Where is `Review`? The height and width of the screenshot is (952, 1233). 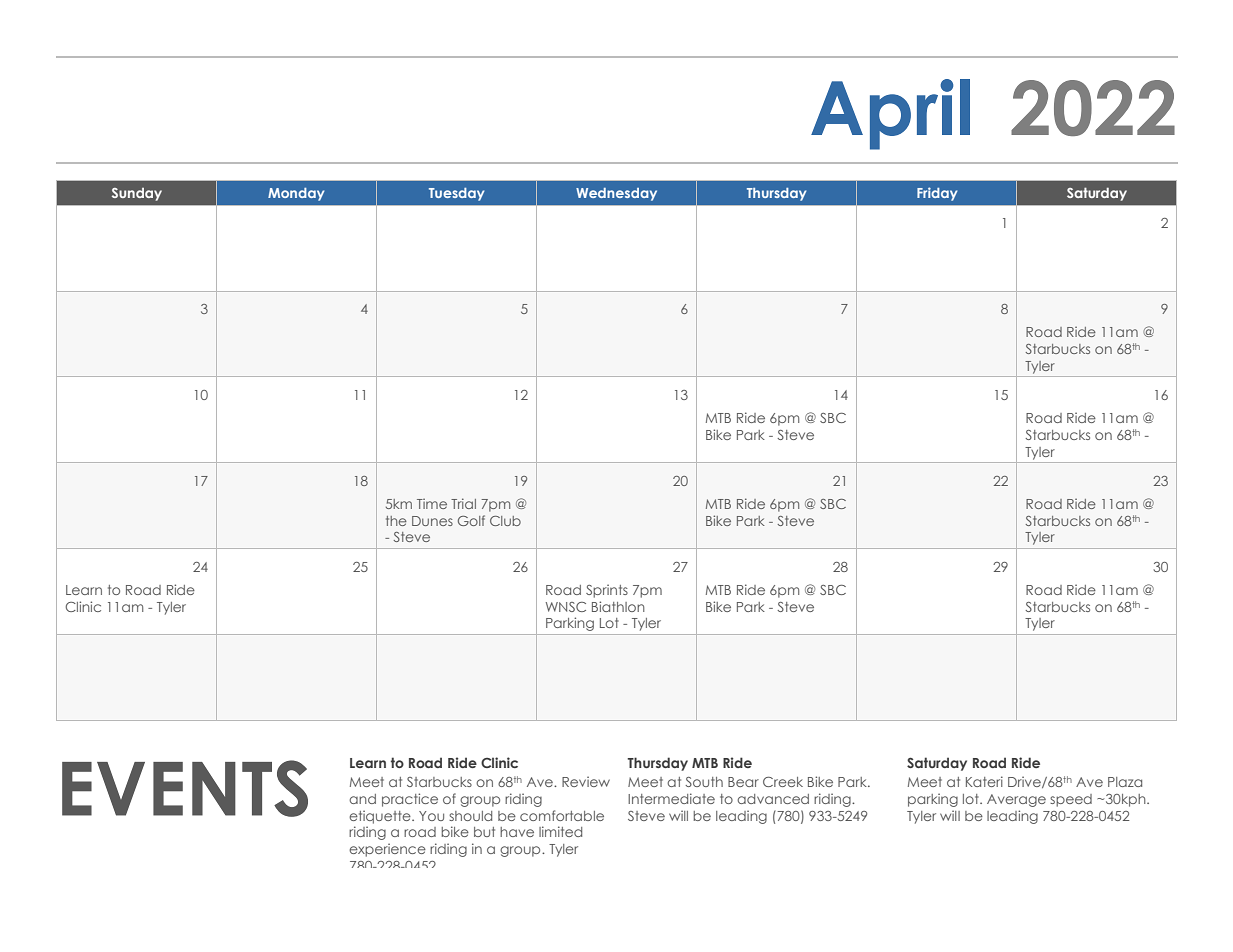 Review is located at coordinates (586, 781).
